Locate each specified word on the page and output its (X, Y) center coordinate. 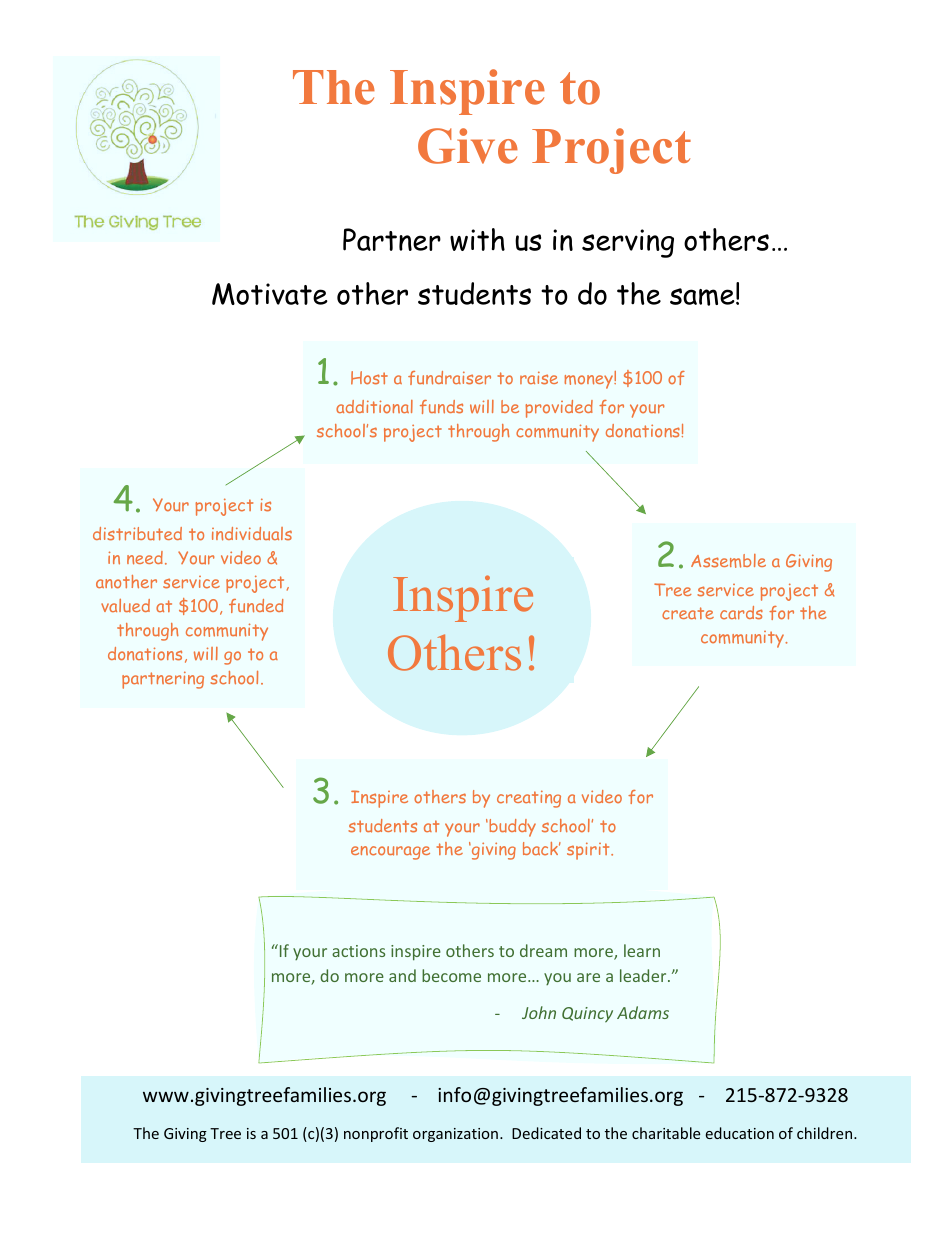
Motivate (270, 294)
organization (455, 1135)
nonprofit (376, 1134)
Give (468, 146)
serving (628, 243)
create (688, 613)
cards (741, 613)
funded (256, 606)
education (739, 1133)
